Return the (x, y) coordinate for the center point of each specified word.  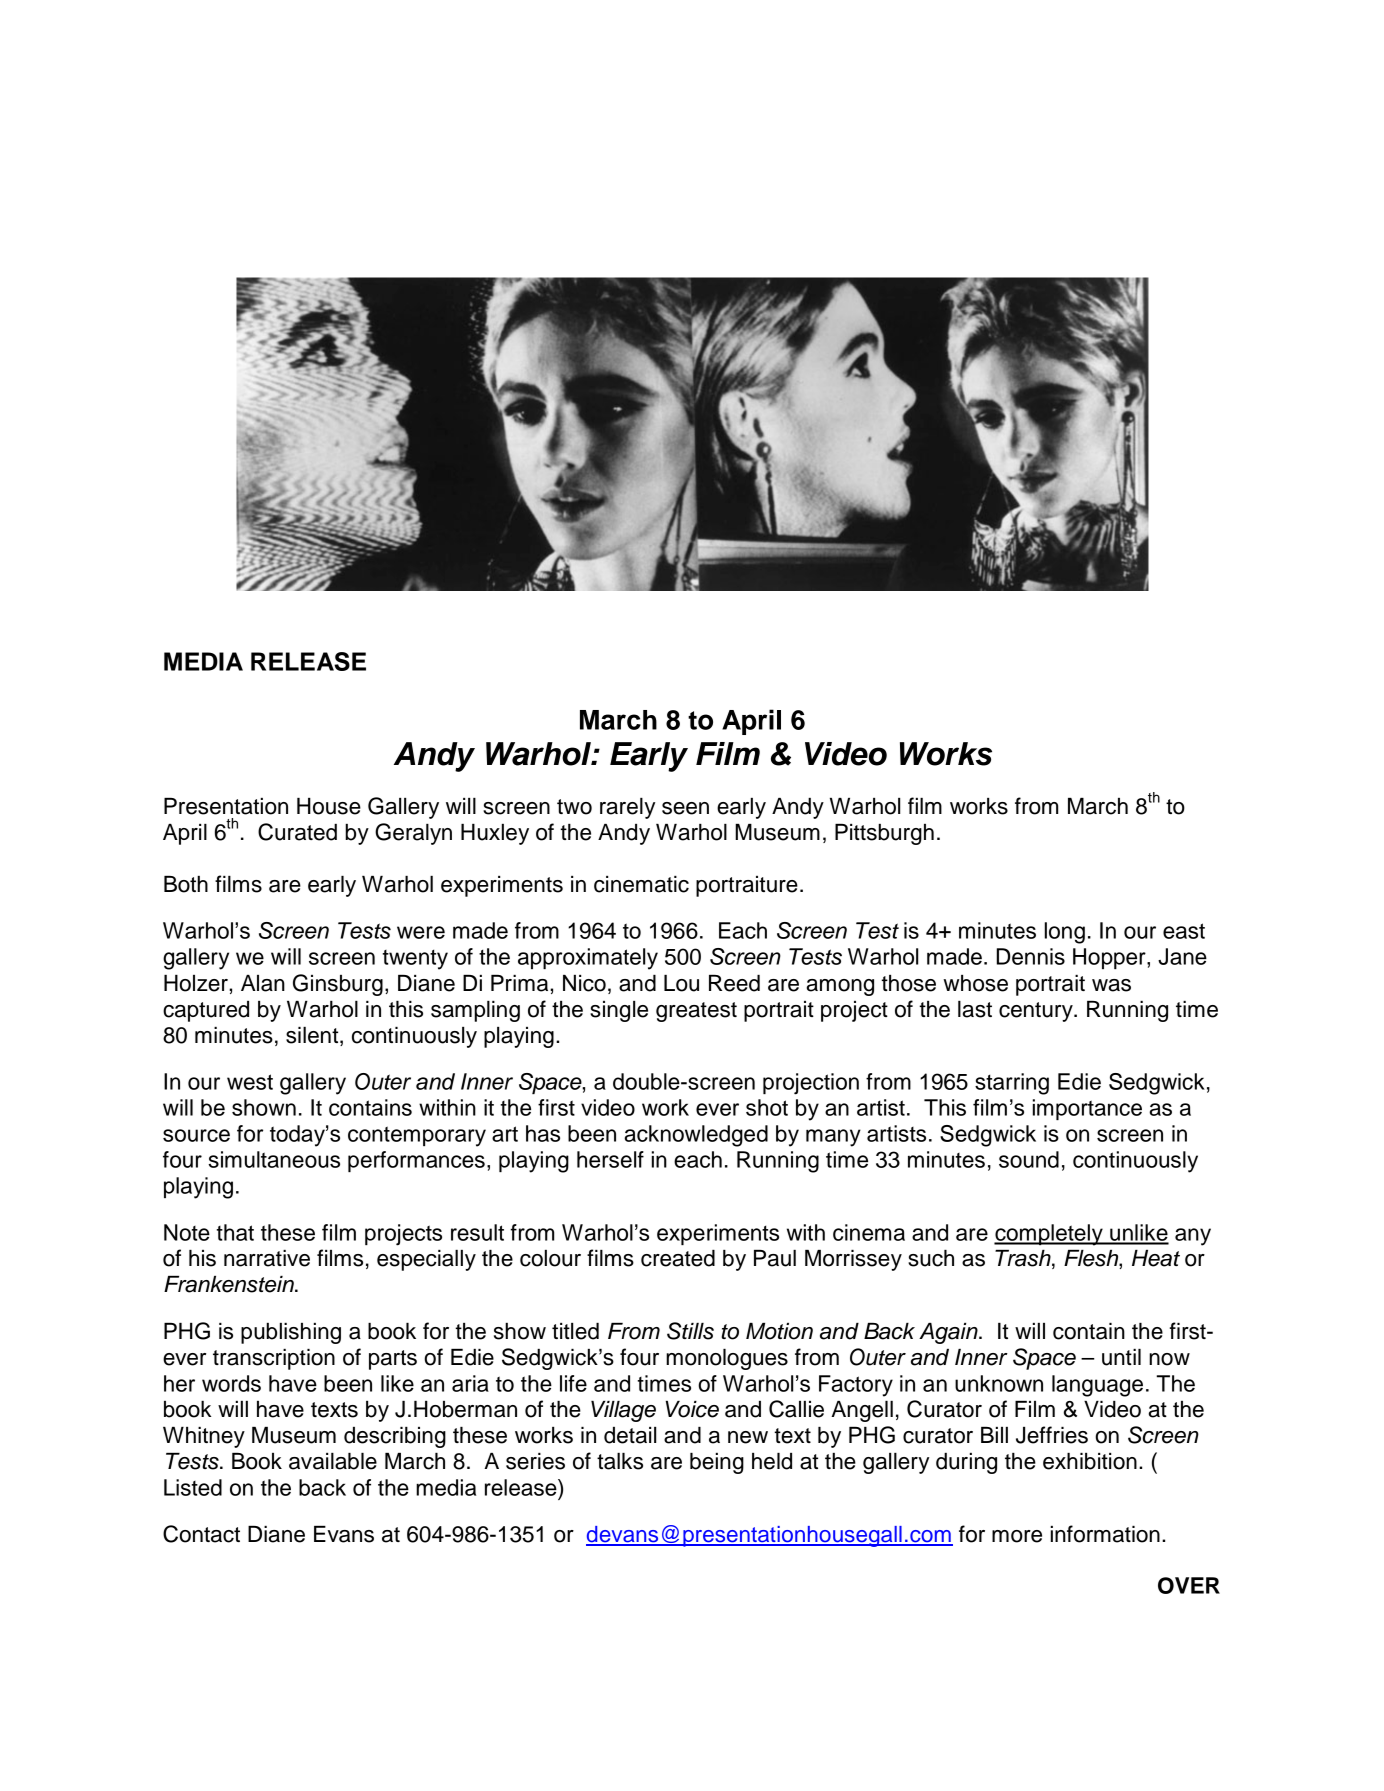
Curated (297, 832)
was (1111, 985)
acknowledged (696, 1136)
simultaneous (274, 1159)
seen (685, 808)
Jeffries (1052, 1435)
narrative (267, 1258)
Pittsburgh (884, 834)
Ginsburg (338, 985)
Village (623, 1411)
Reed (734, 983)
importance (1087, 1109)
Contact (201, 1534)
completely (1049, 1235)
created (678, 1258)
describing (395, 1437)
